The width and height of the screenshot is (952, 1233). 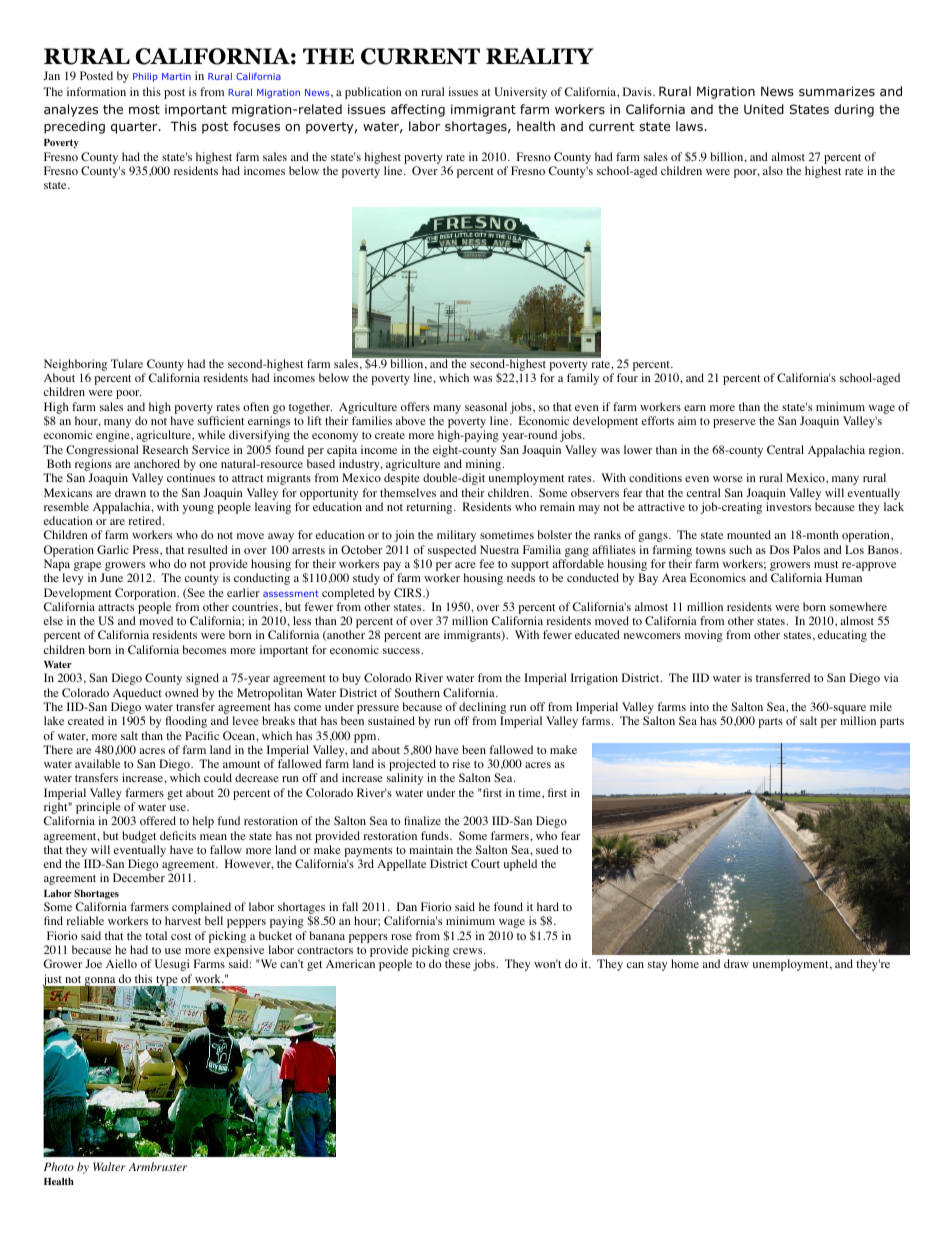 I want to click on educating, so click(x=842, y=636).
